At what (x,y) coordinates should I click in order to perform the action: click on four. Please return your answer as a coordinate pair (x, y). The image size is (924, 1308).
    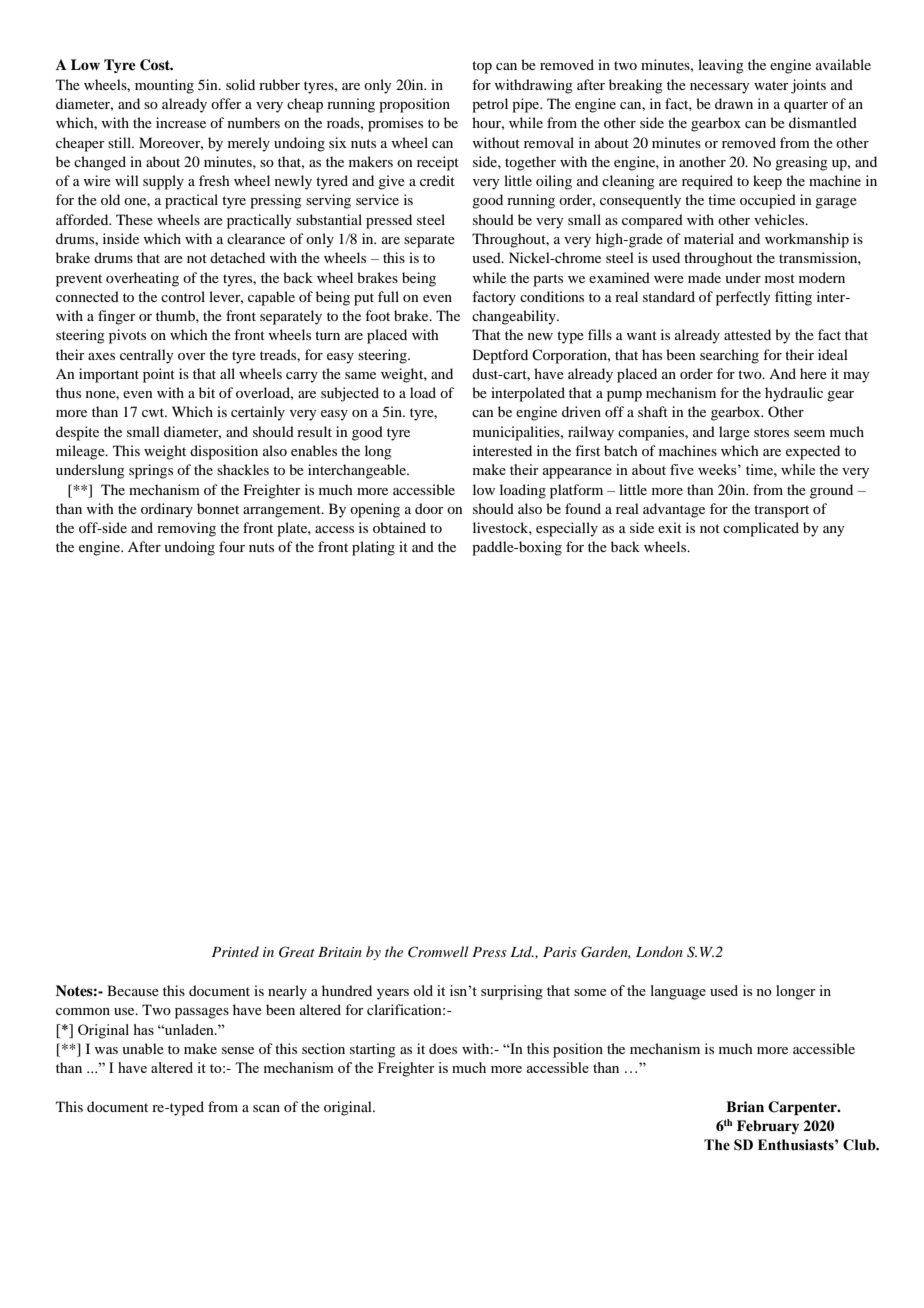
    Looking at the image, I should click on (232, 546).
